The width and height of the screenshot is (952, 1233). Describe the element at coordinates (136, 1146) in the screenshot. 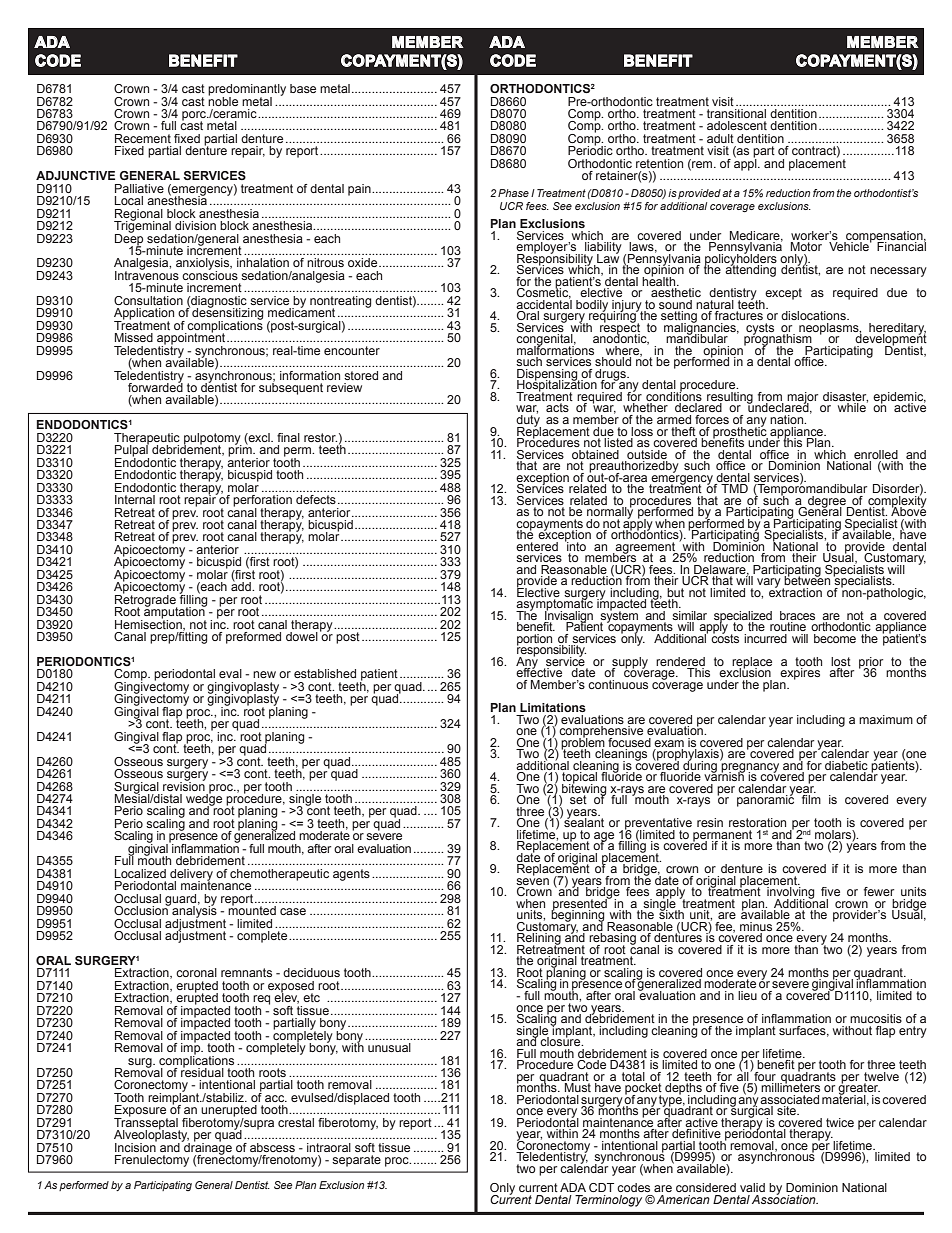

I see `Incision` at that location.
